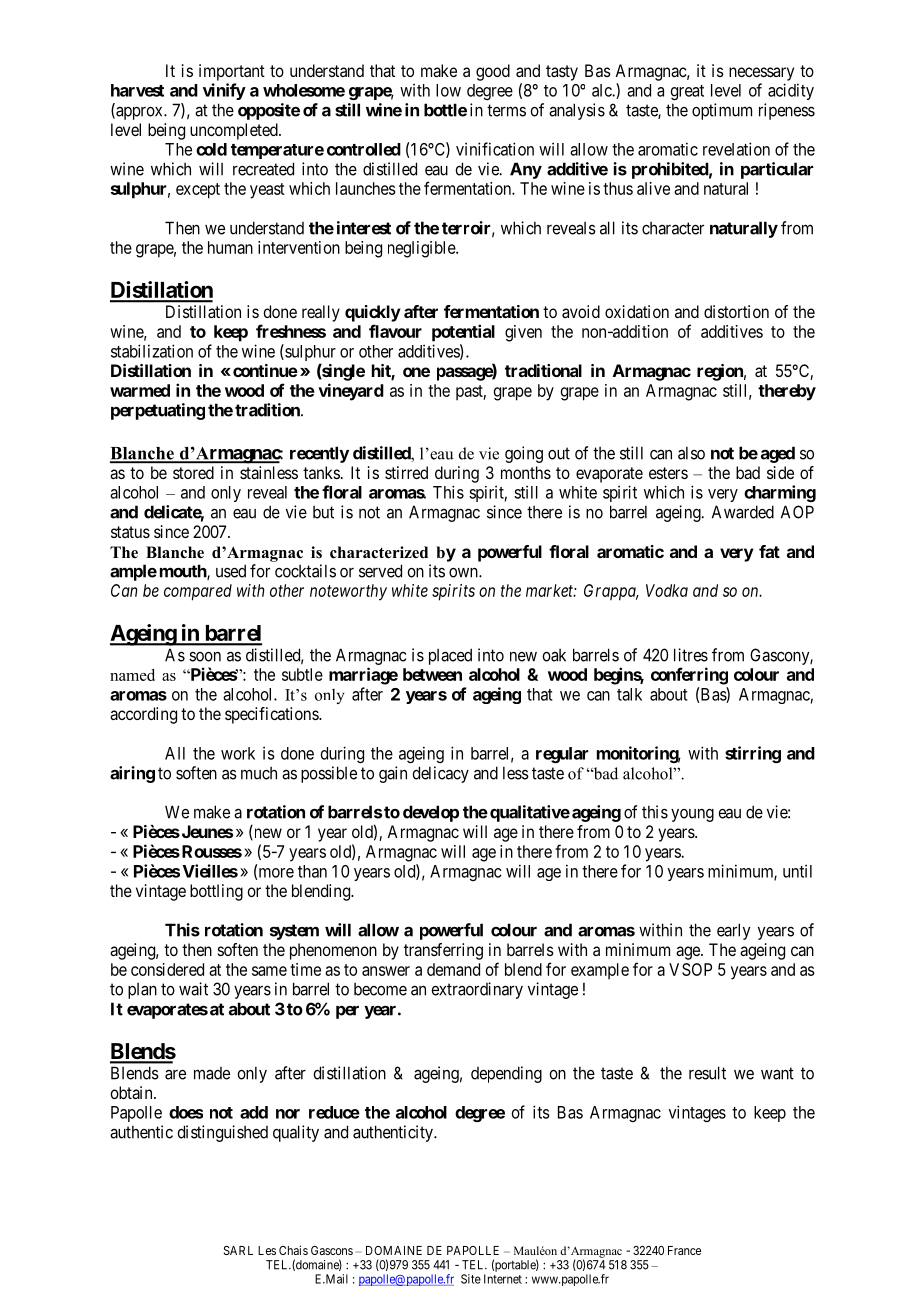 The height and width of the document is (1308, 924). What do you see at coordinates (506, 110) in the document?
I see `terms` at bounding box center [506, 110].
